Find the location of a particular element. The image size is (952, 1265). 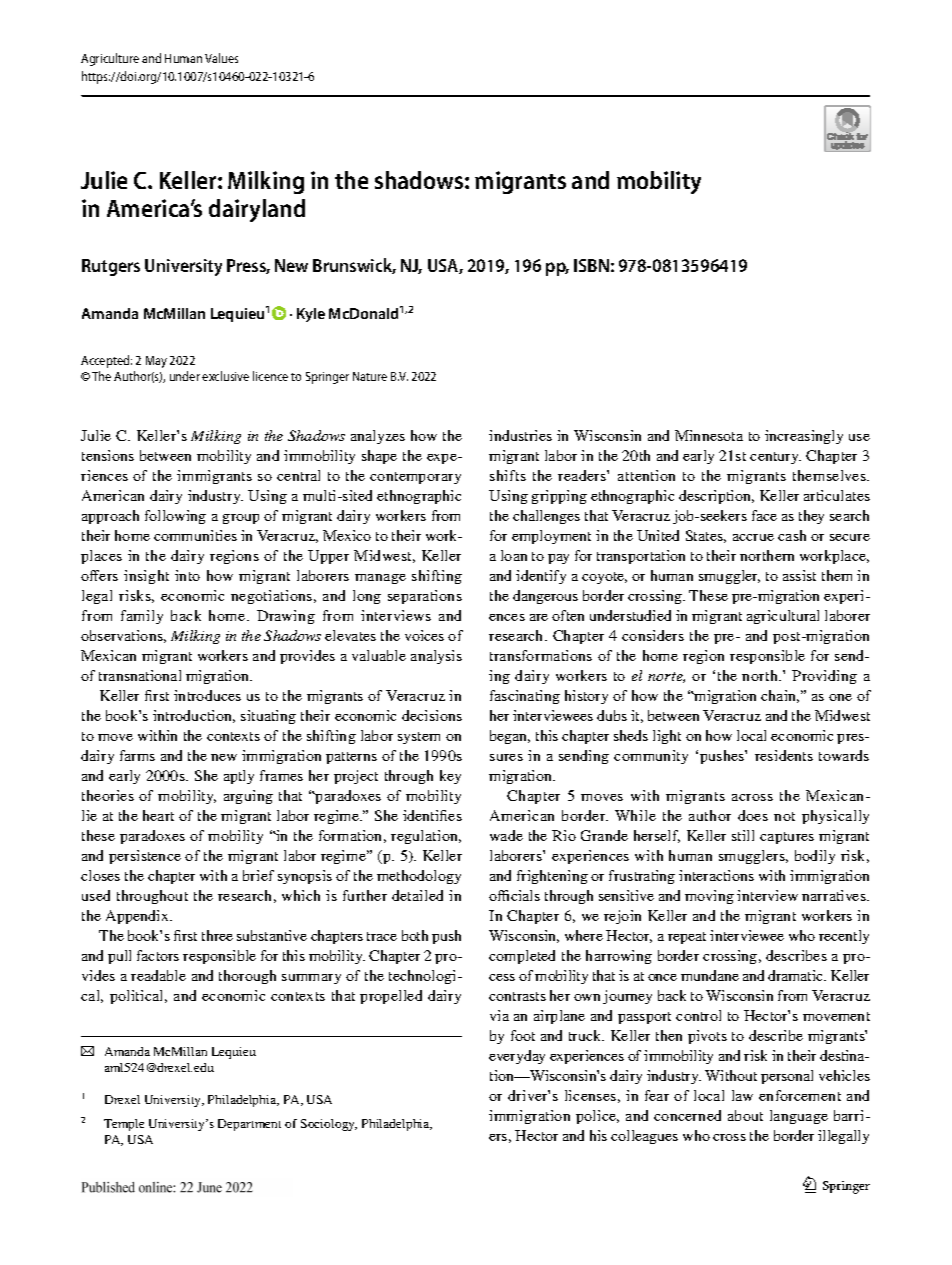

agricultural is located at coordinates (783, 617).
